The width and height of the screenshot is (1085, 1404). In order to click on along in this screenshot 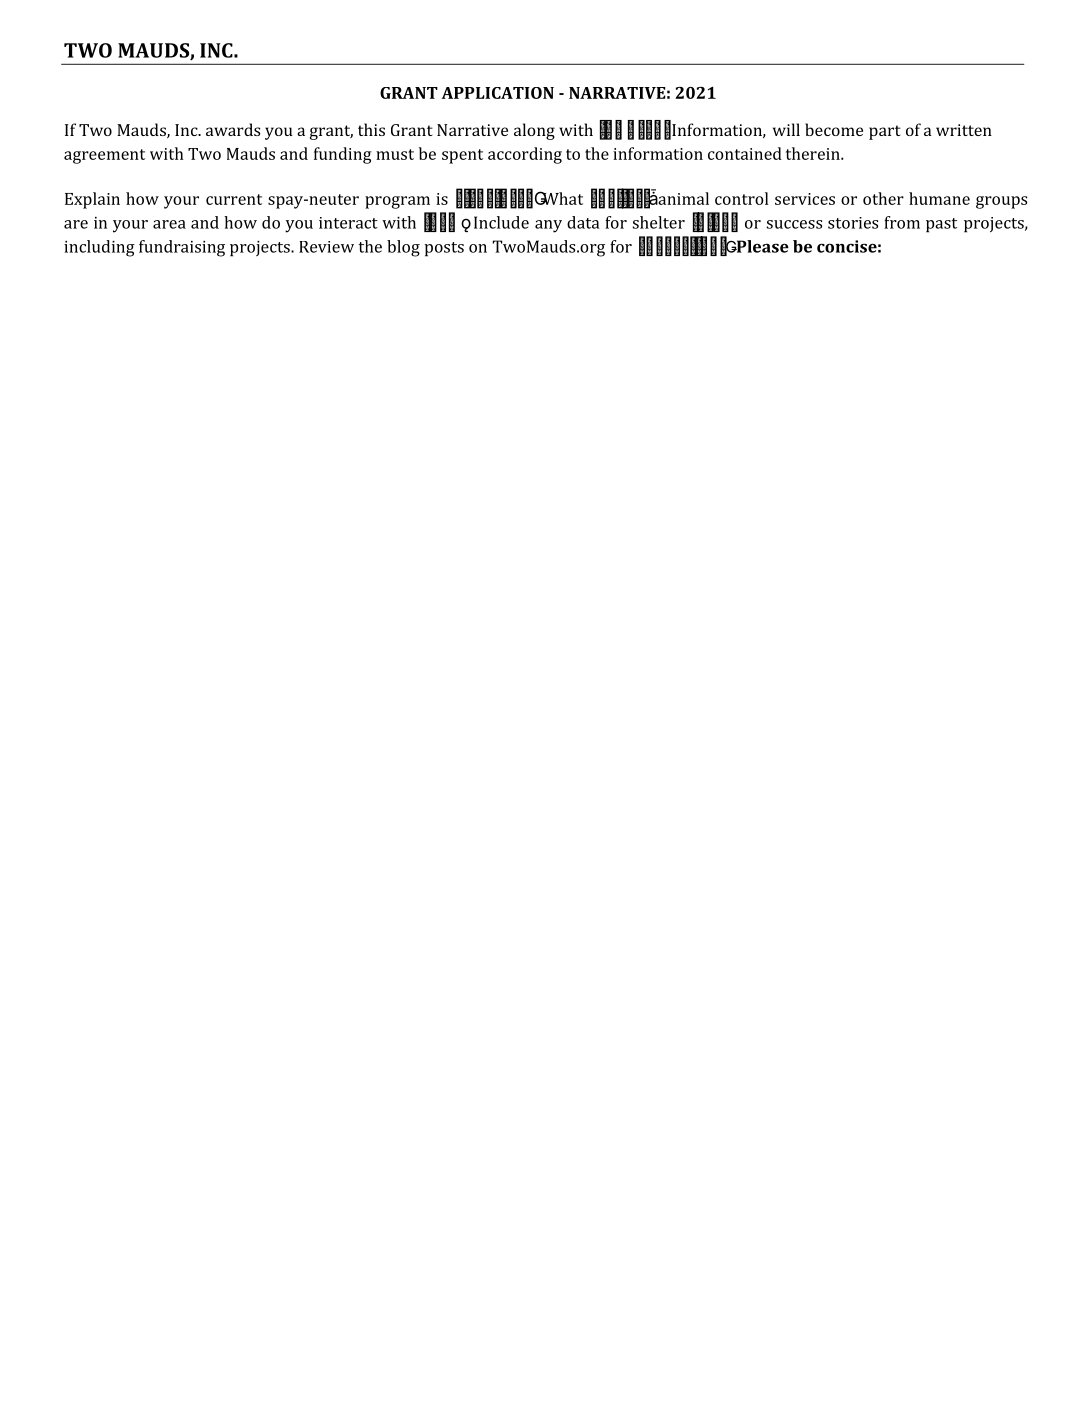, I will do `click(534, 131)`.
